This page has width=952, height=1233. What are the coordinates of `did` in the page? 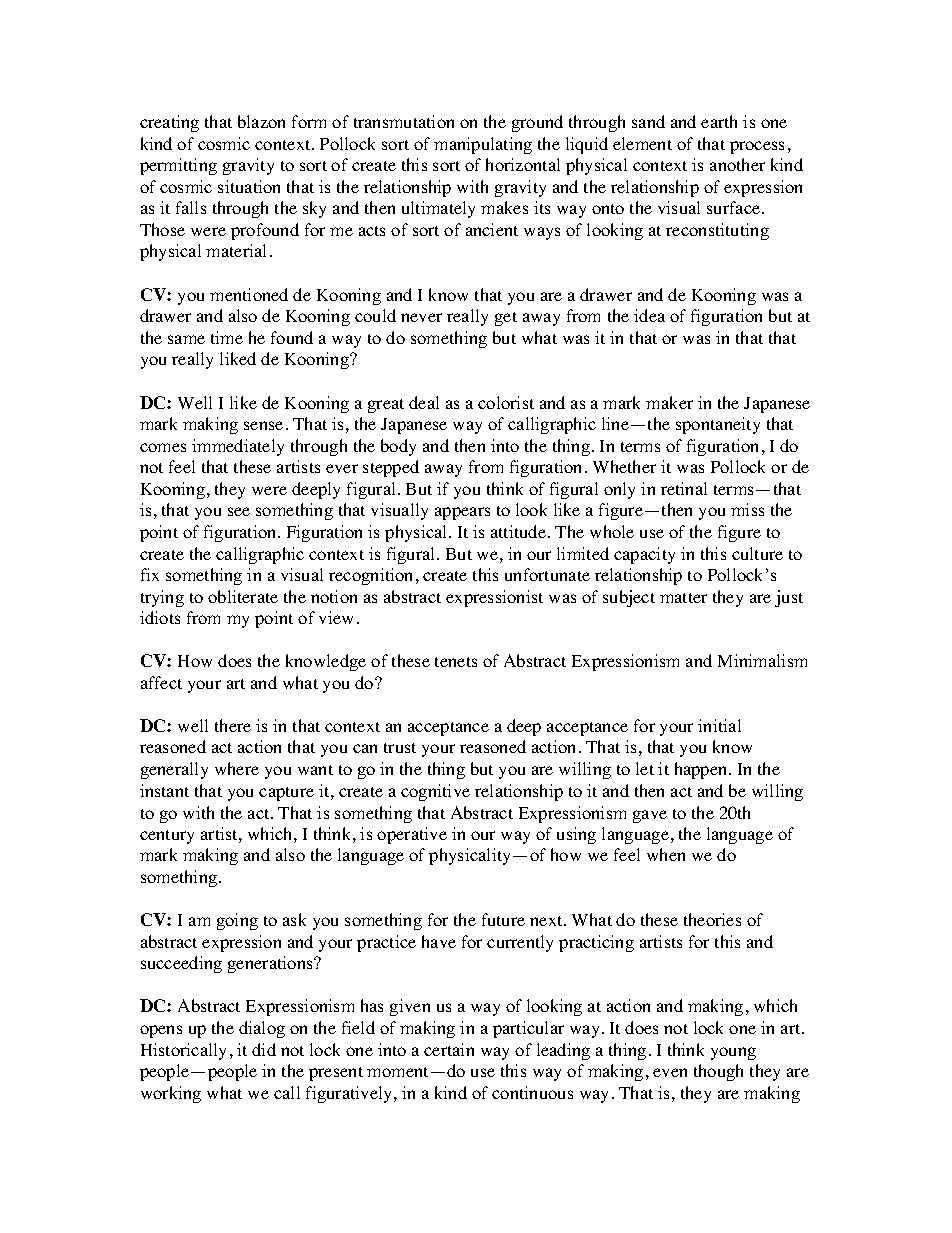 It's located at (264, 1049).
